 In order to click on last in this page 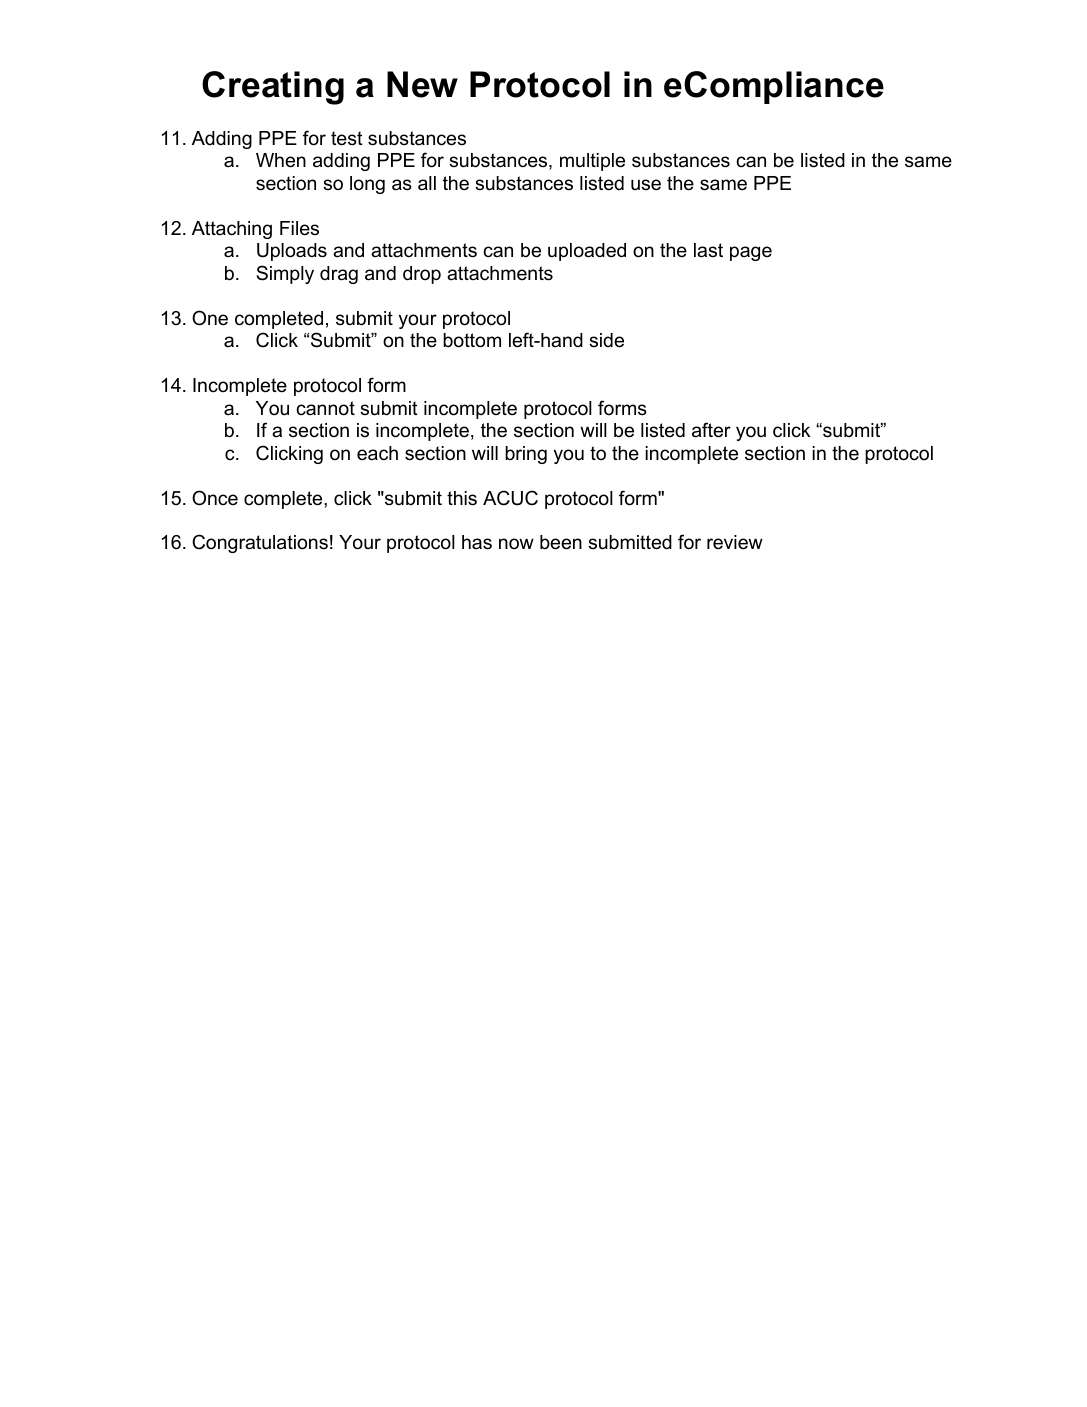, I will do `click(708, 250)`.
